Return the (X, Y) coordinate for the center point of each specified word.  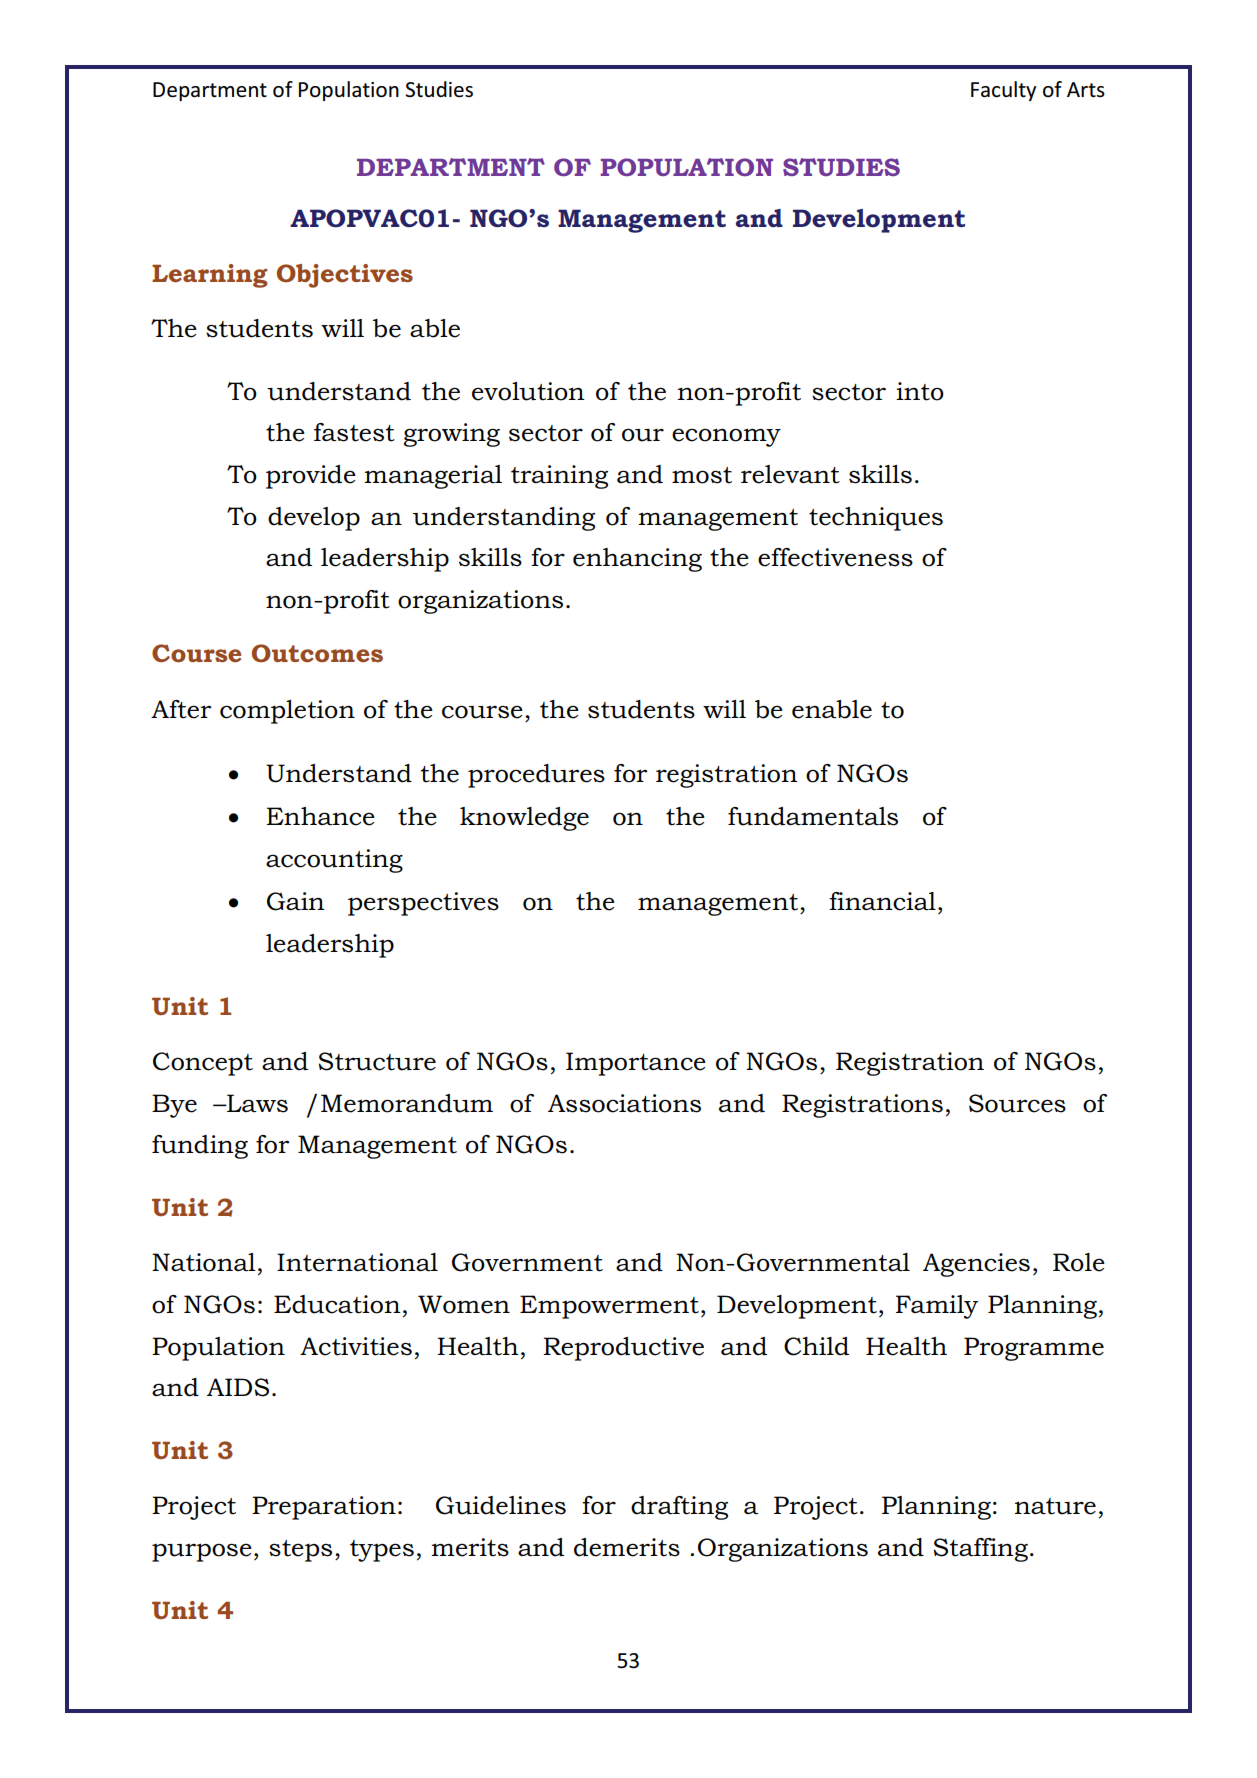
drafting (679, 1508)
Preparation (324, 1508)
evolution (528, 391)
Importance (636, 1064)
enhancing (637, 560)
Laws (256, 1103)
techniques (876, 519)
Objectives (345, 276)
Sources (1017, 1103)
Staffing (981, 1550)
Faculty (1003, 91)
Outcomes (317, 653)
